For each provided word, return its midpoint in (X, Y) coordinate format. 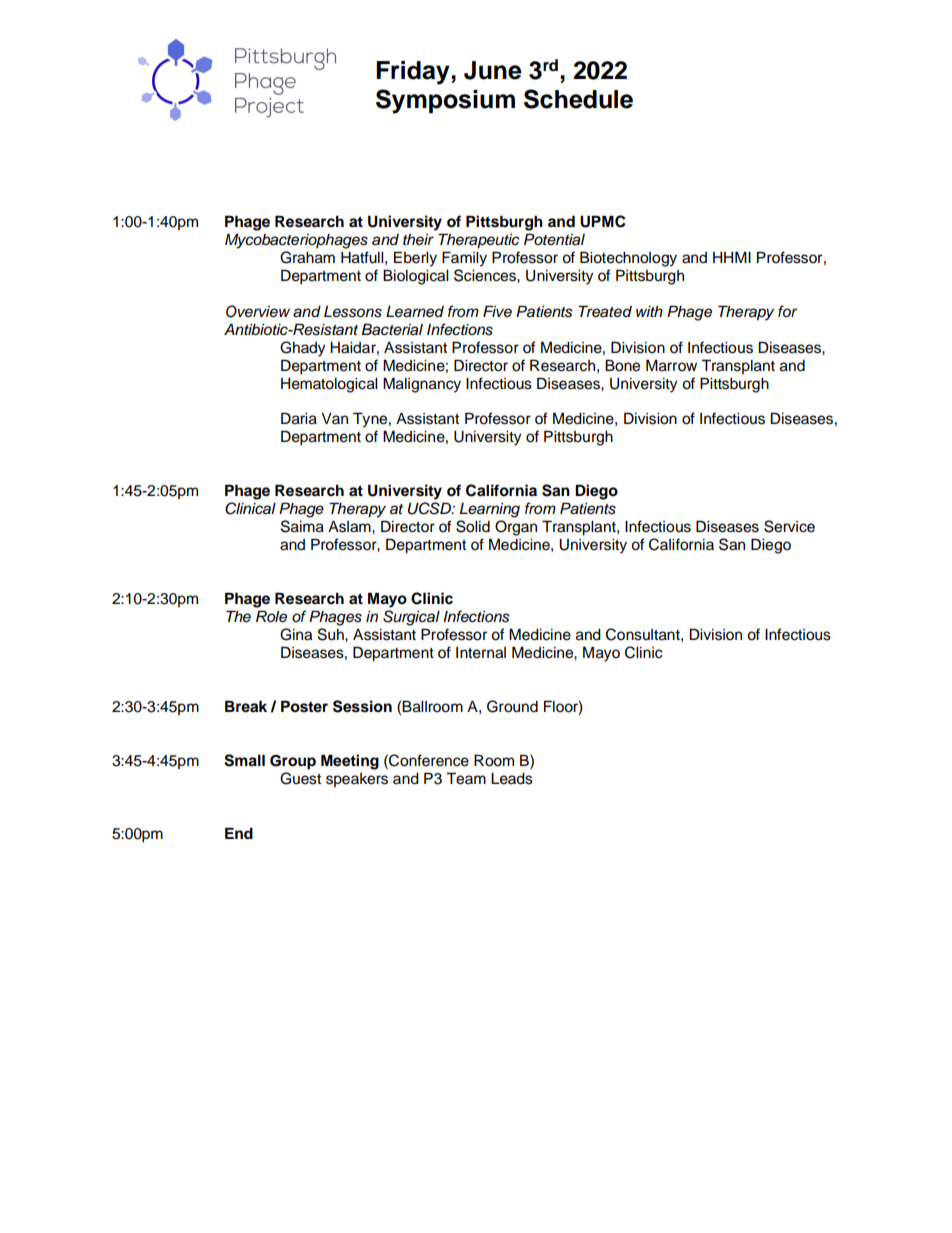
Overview (258, 311)
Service (789, 526)
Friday (414, 73)
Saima (302, 526)
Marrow (671, 365)
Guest (300, 778)
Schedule (578, 99)
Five (497, 311)
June (493, 70)
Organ (516, 528)
